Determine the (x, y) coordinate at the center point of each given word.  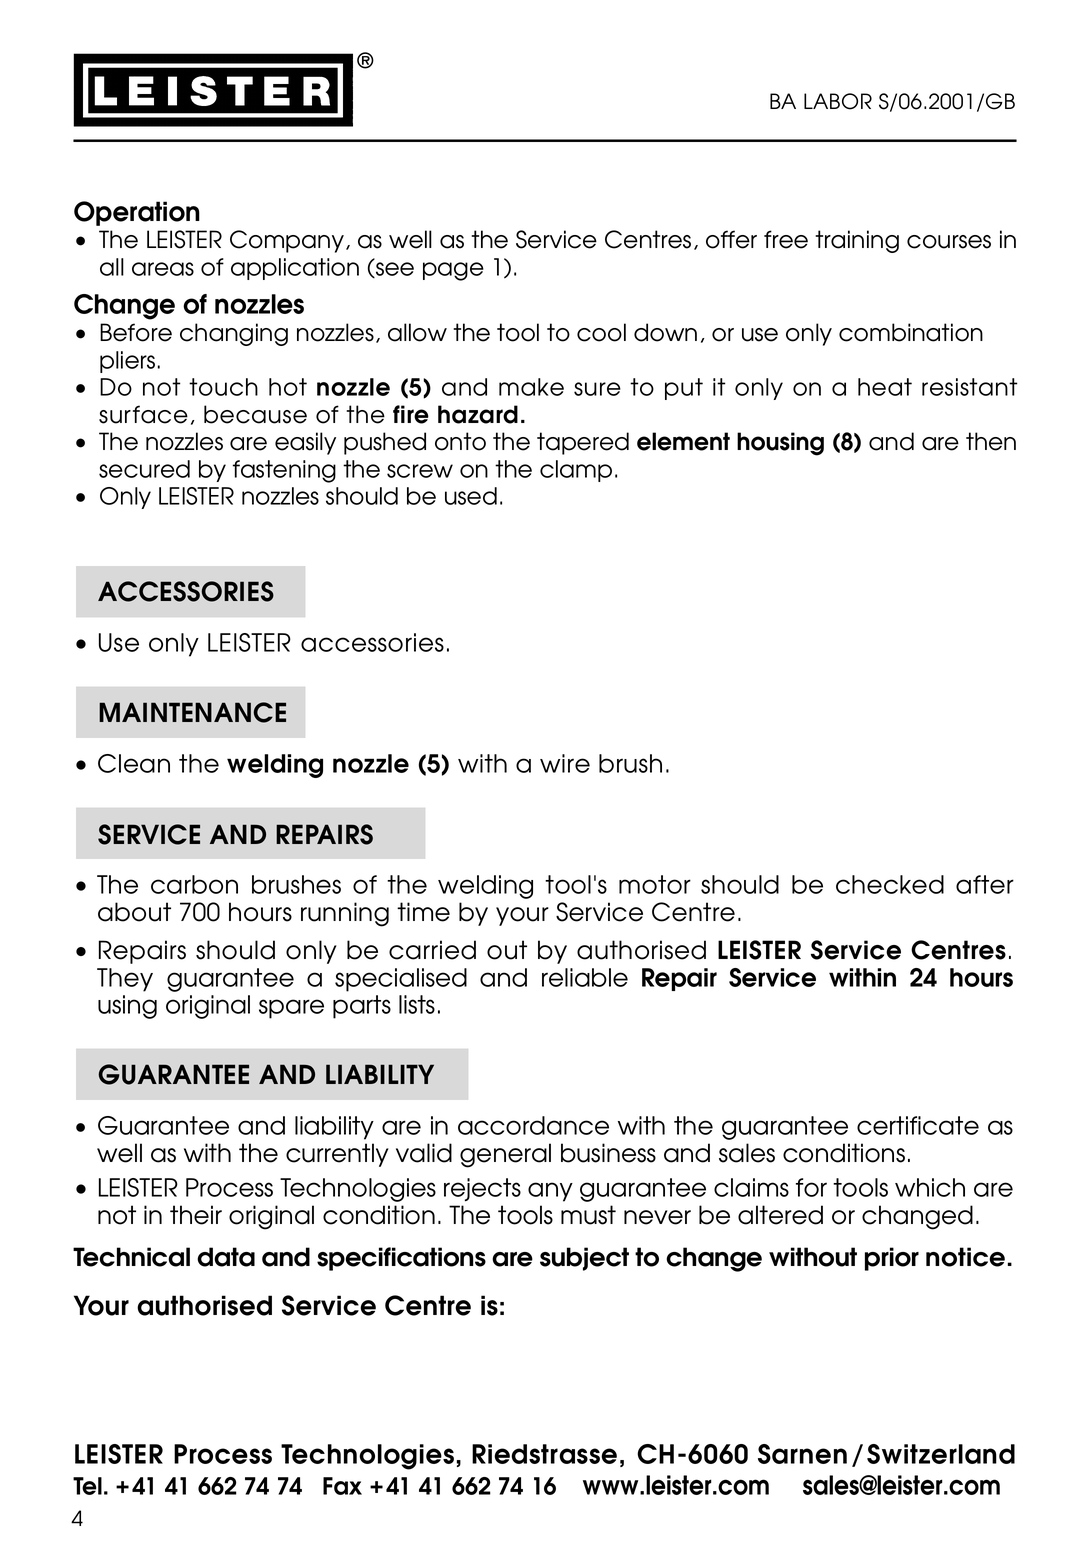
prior (892, 1259)
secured (144, 469)
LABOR (838, 101)
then (991, 441)
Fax (342, 1486)
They (125, 980)
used (471, 496)
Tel (87, 1486)
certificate (918, 1125)
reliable (585, 977)
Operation (137, 213)
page (453, 271)
